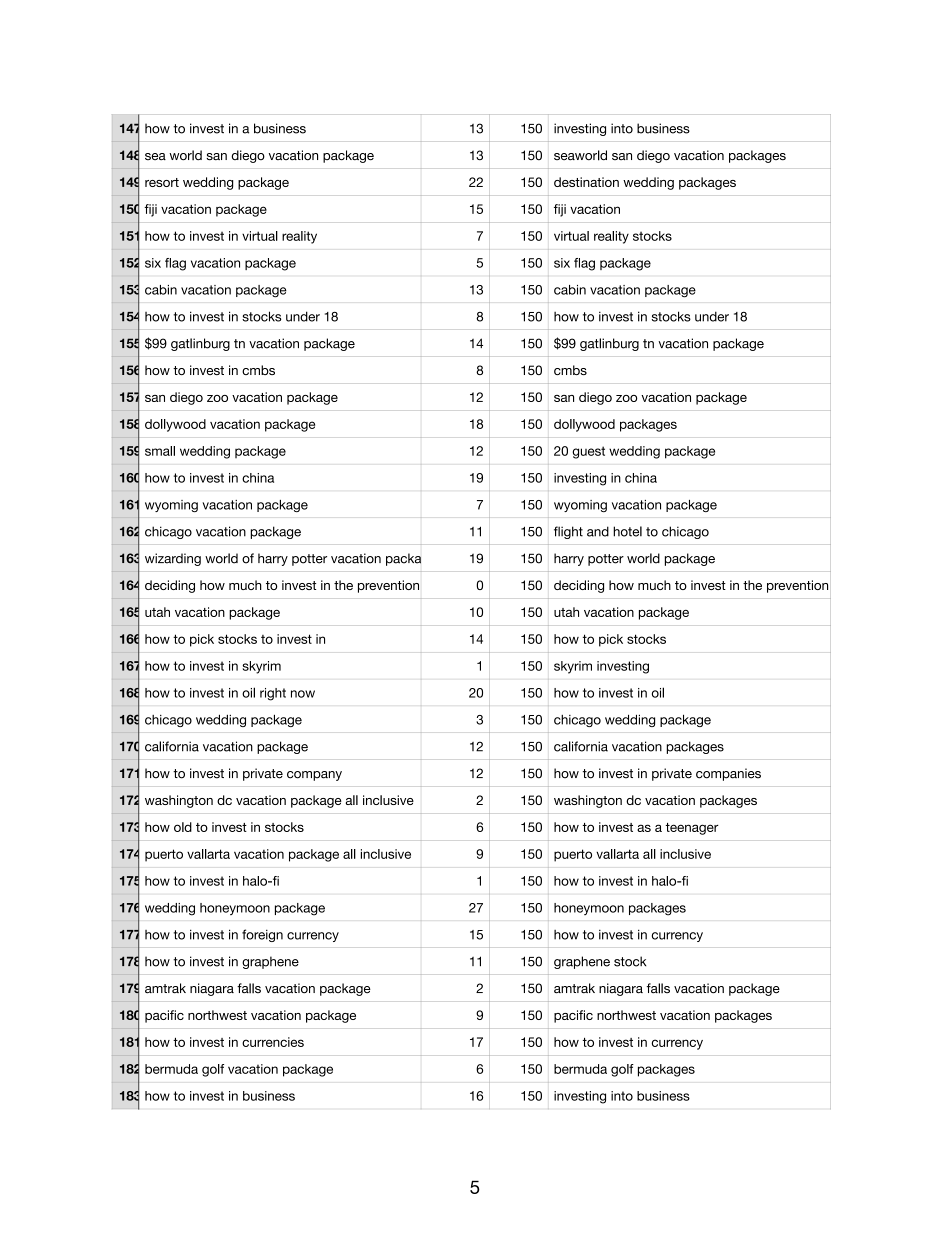 The height and width of the screenshot is (1233, 952). I want to click on small, so click(160, 451).
